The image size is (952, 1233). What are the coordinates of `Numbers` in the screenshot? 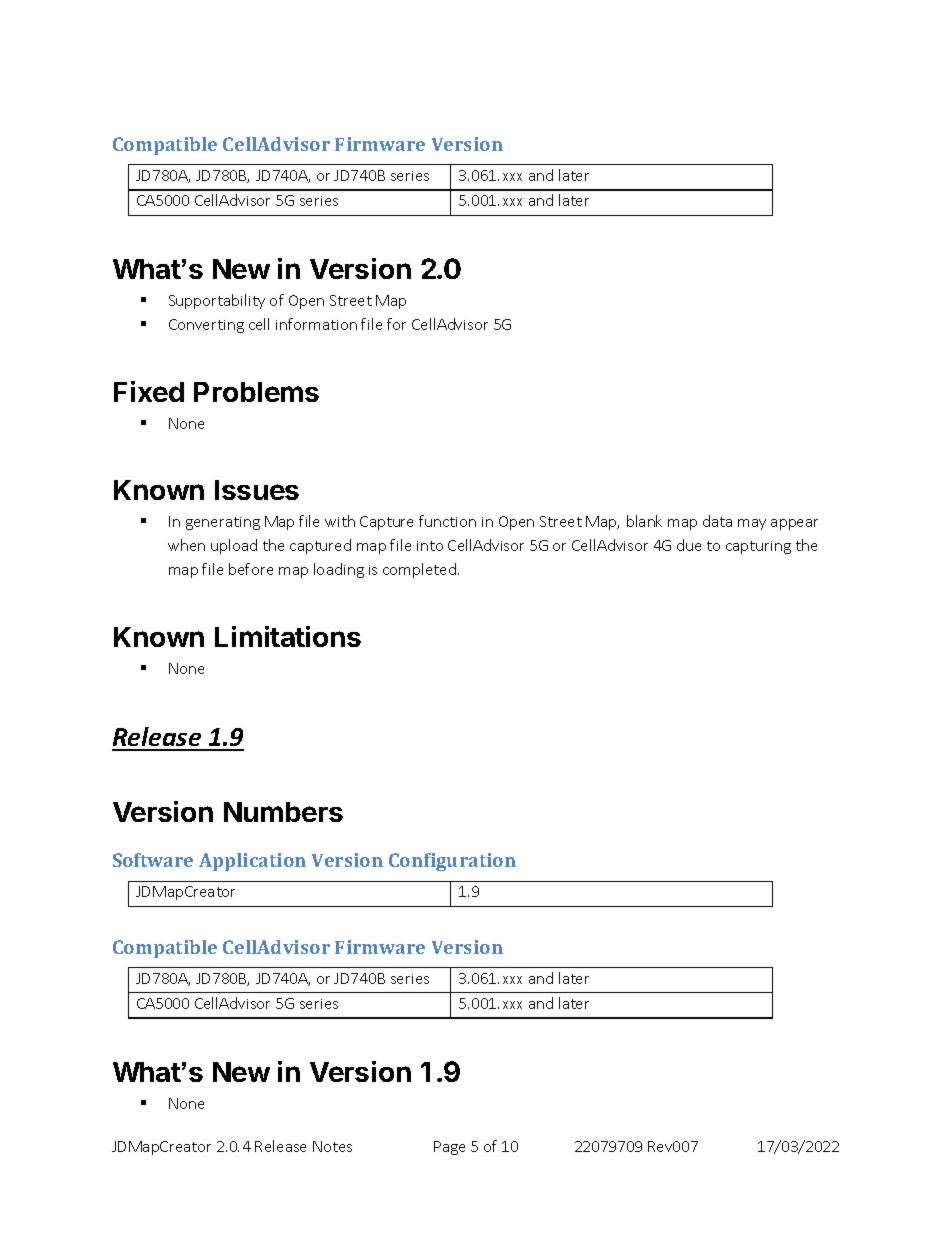 It's located at (283, 812).
